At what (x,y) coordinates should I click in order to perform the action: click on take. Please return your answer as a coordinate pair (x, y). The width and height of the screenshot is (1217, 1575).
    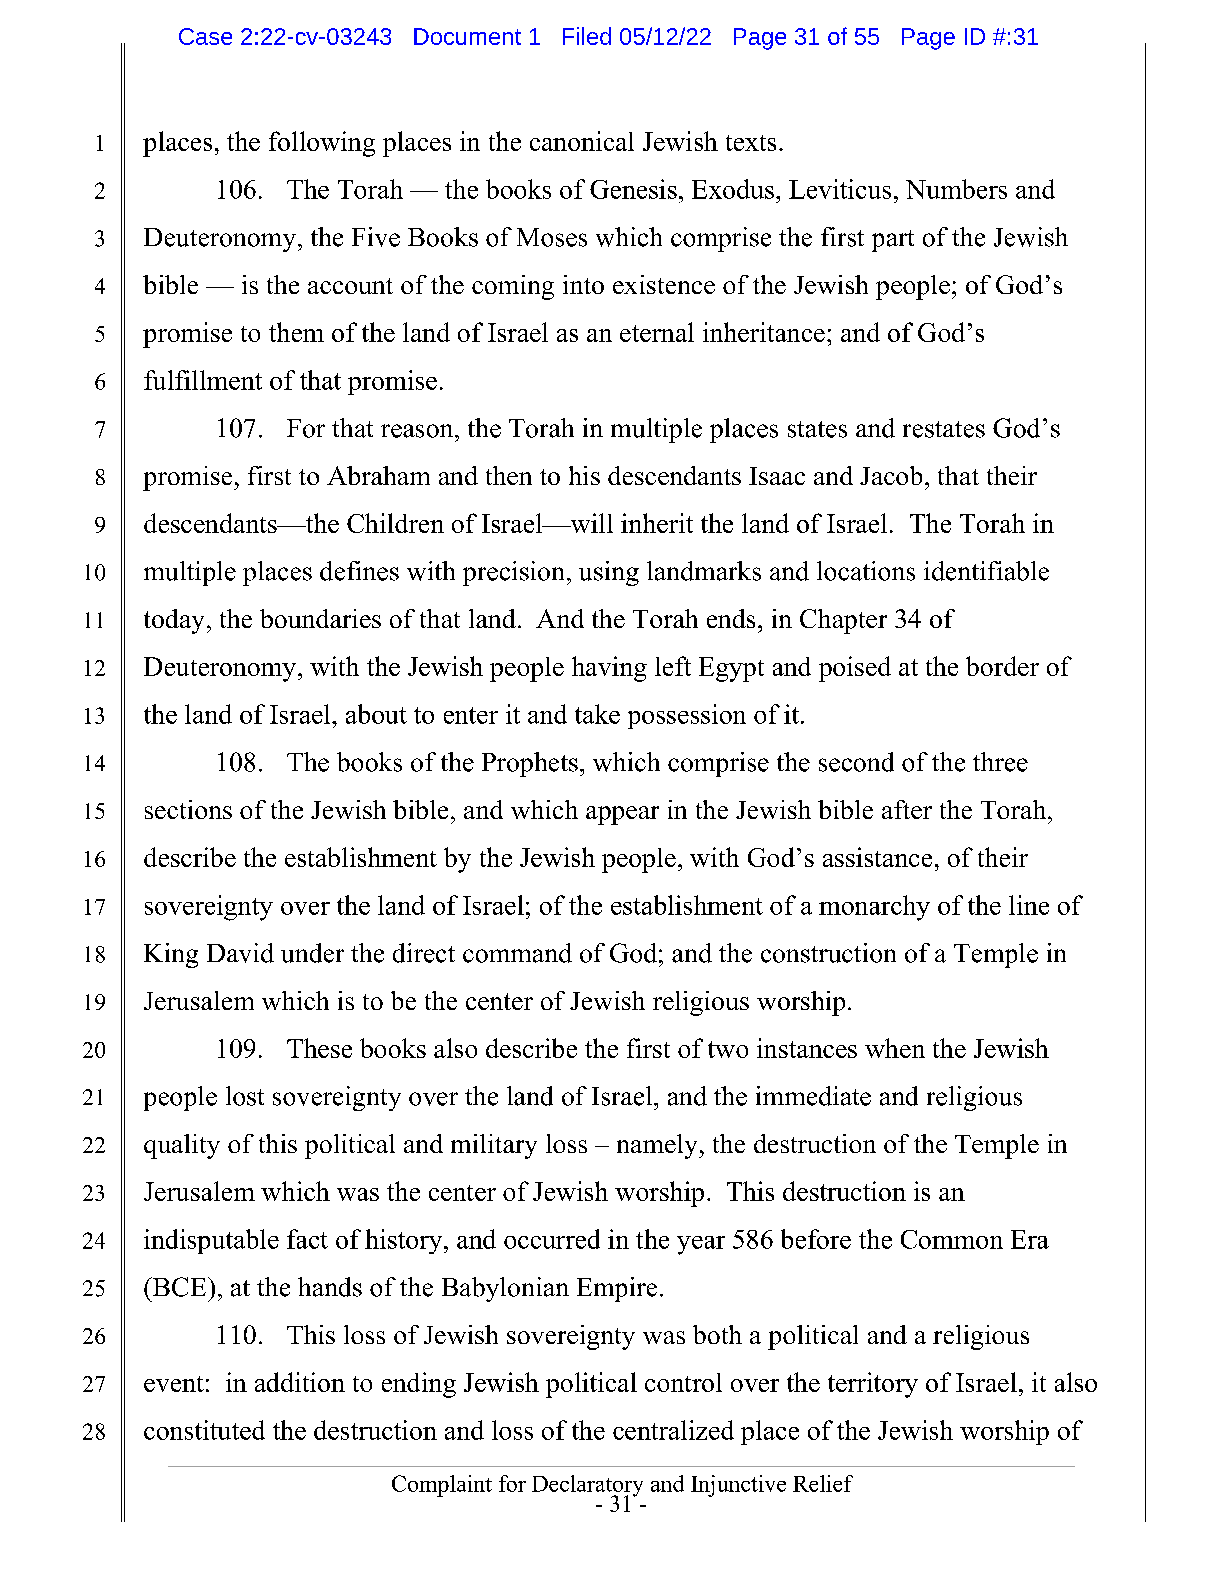
    Looking at the image, I should click on (597, 714).
